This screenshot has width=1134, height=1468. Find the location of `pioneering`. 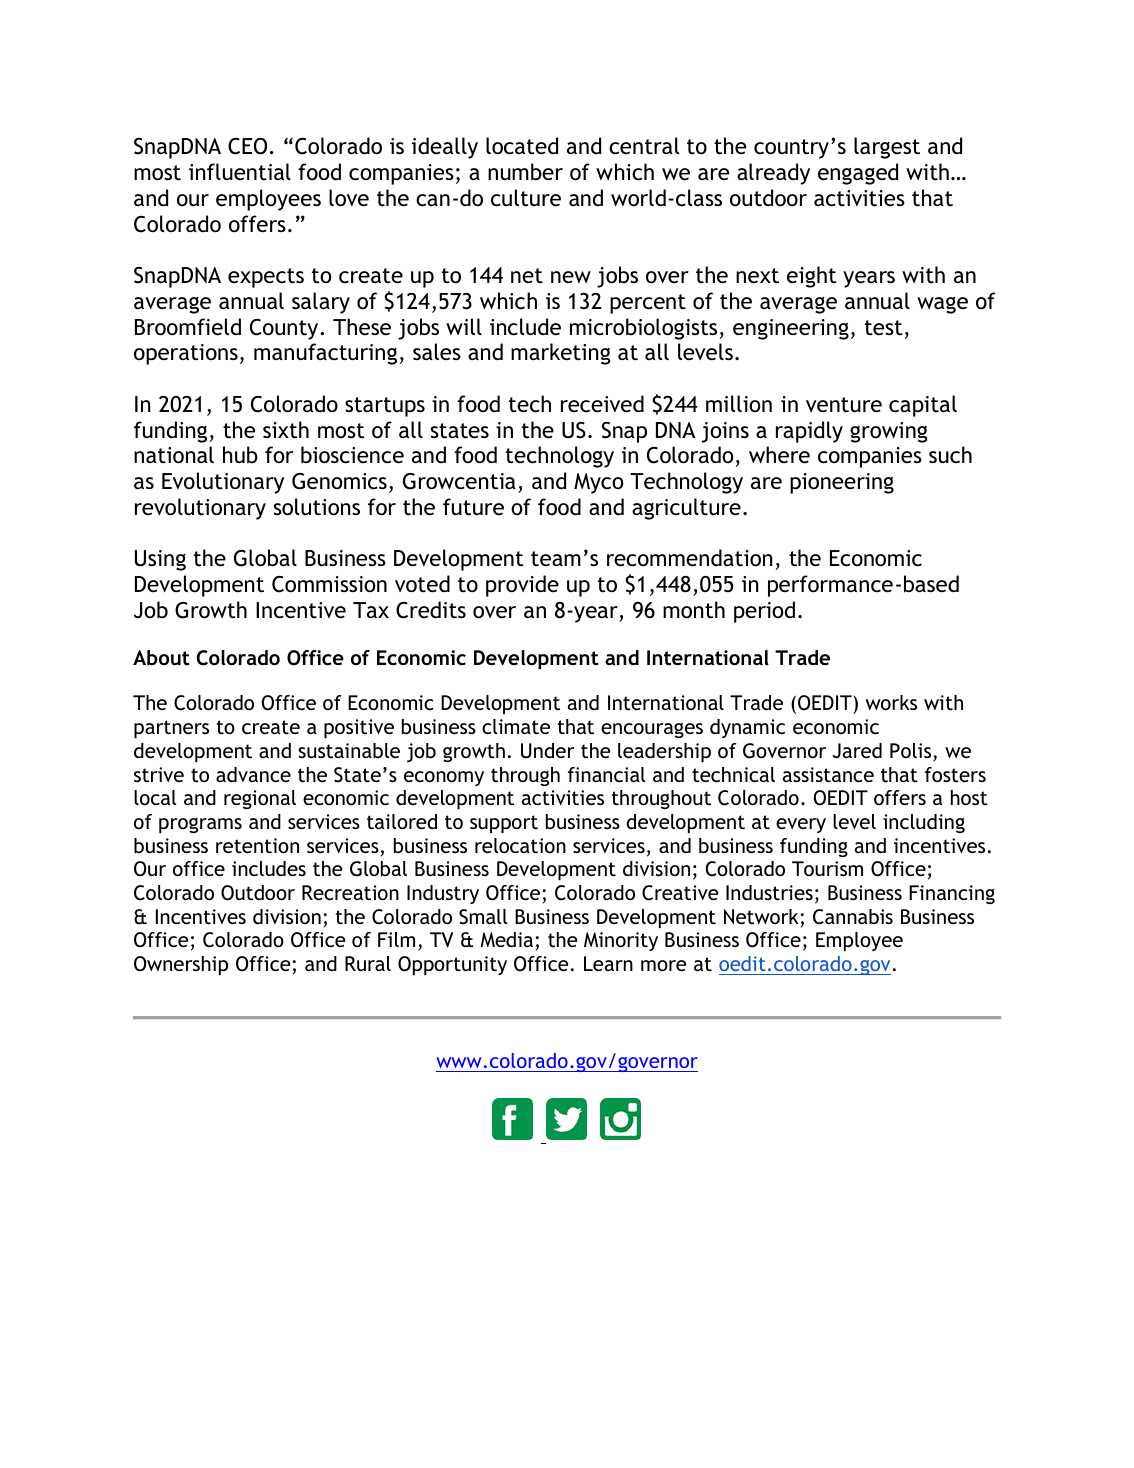

pioneering is located at coordinates (842, 483).
